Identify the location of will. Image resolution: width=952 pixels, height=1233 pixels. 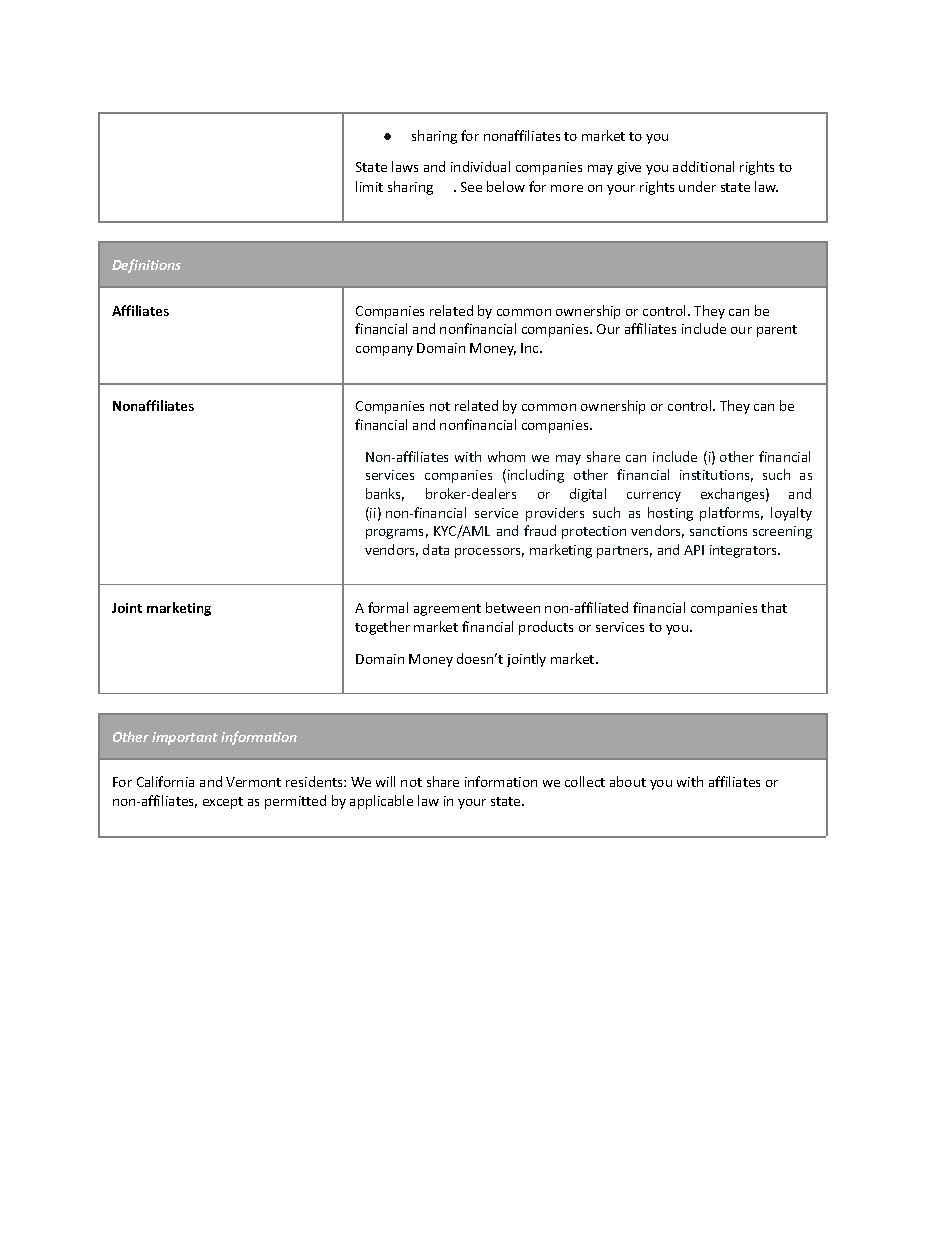
(385, 781).
